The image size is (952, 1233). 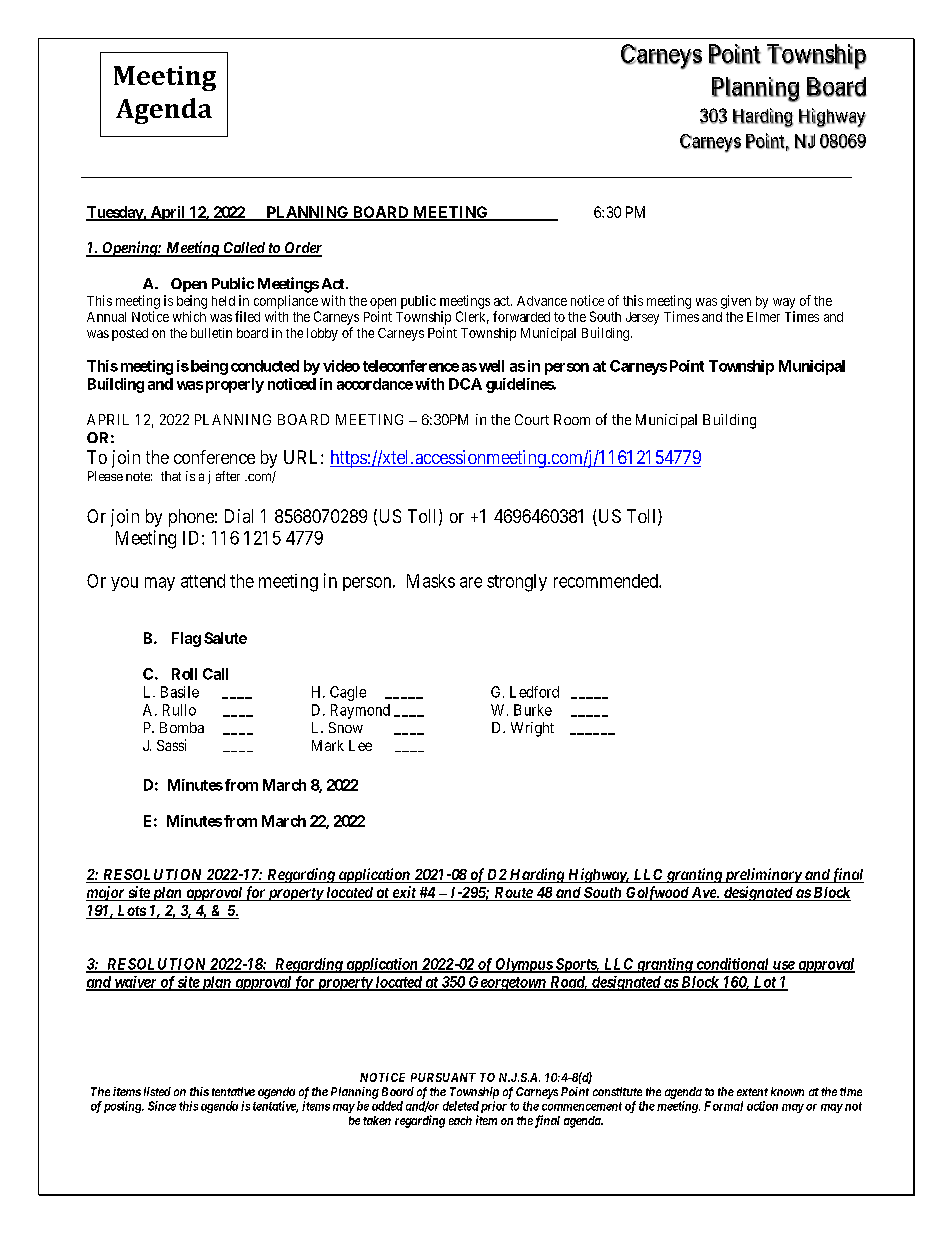 I want to click on forwarded, so click(x=521, y=316).
